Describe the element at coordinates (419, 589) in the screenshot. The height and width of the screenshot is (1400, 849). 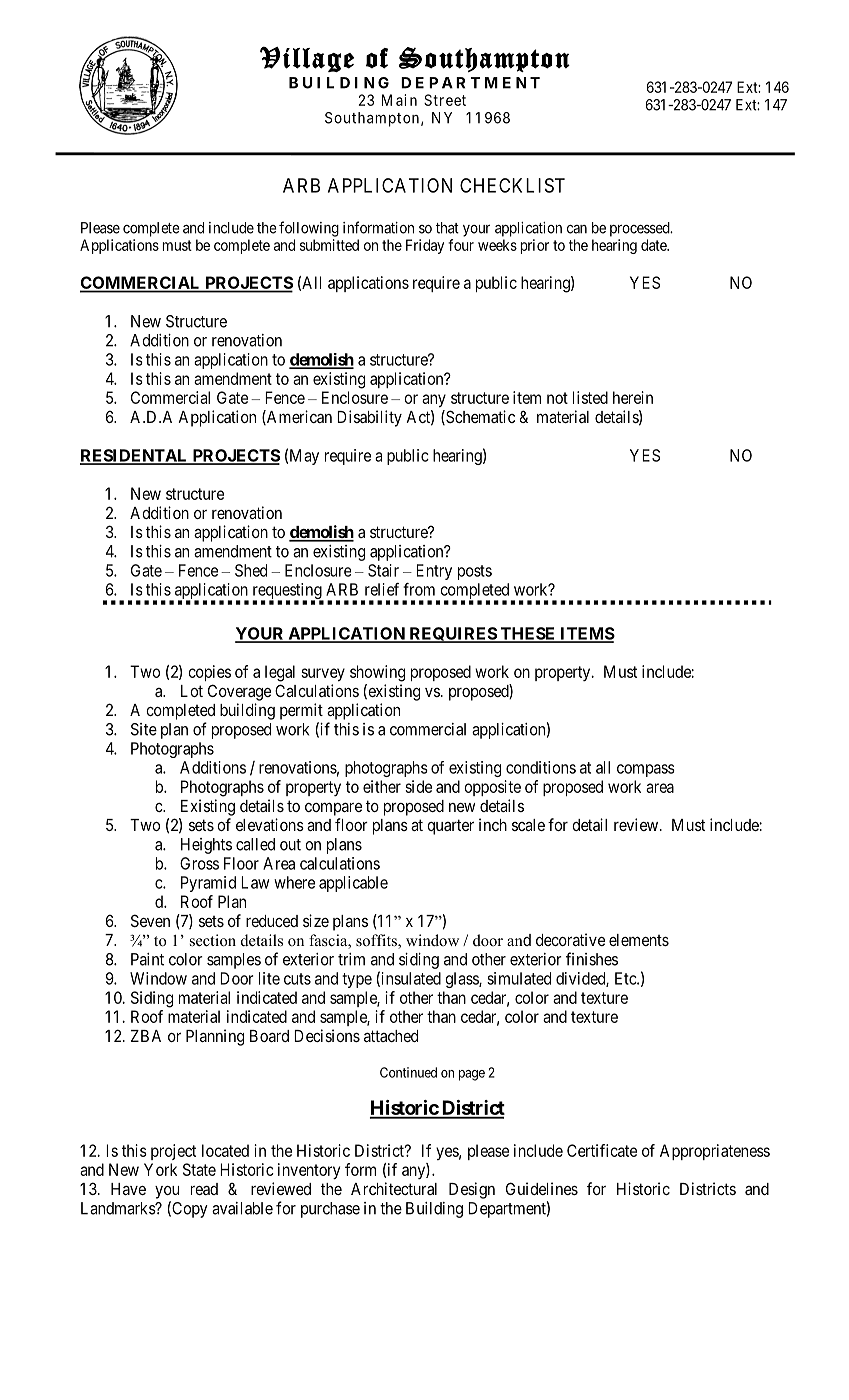
I see `from` at that location.
